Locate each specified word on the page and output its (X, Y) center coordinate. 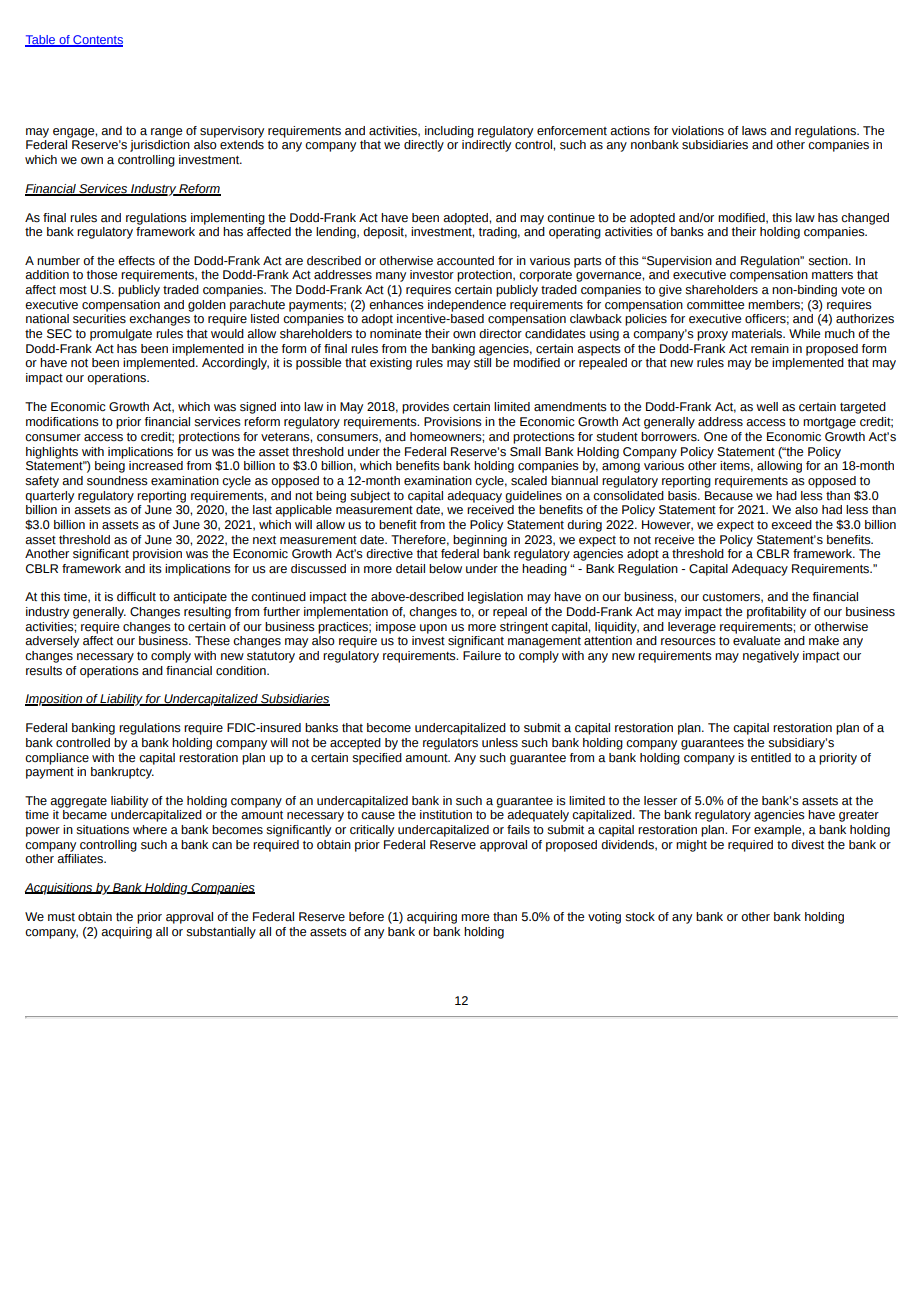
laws (754, 131)
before (366, 917)
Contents (97, 41)
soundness (117, 481)
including (449, 132)
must (61, 917)
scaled (529, 481)
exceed (791, 525)
